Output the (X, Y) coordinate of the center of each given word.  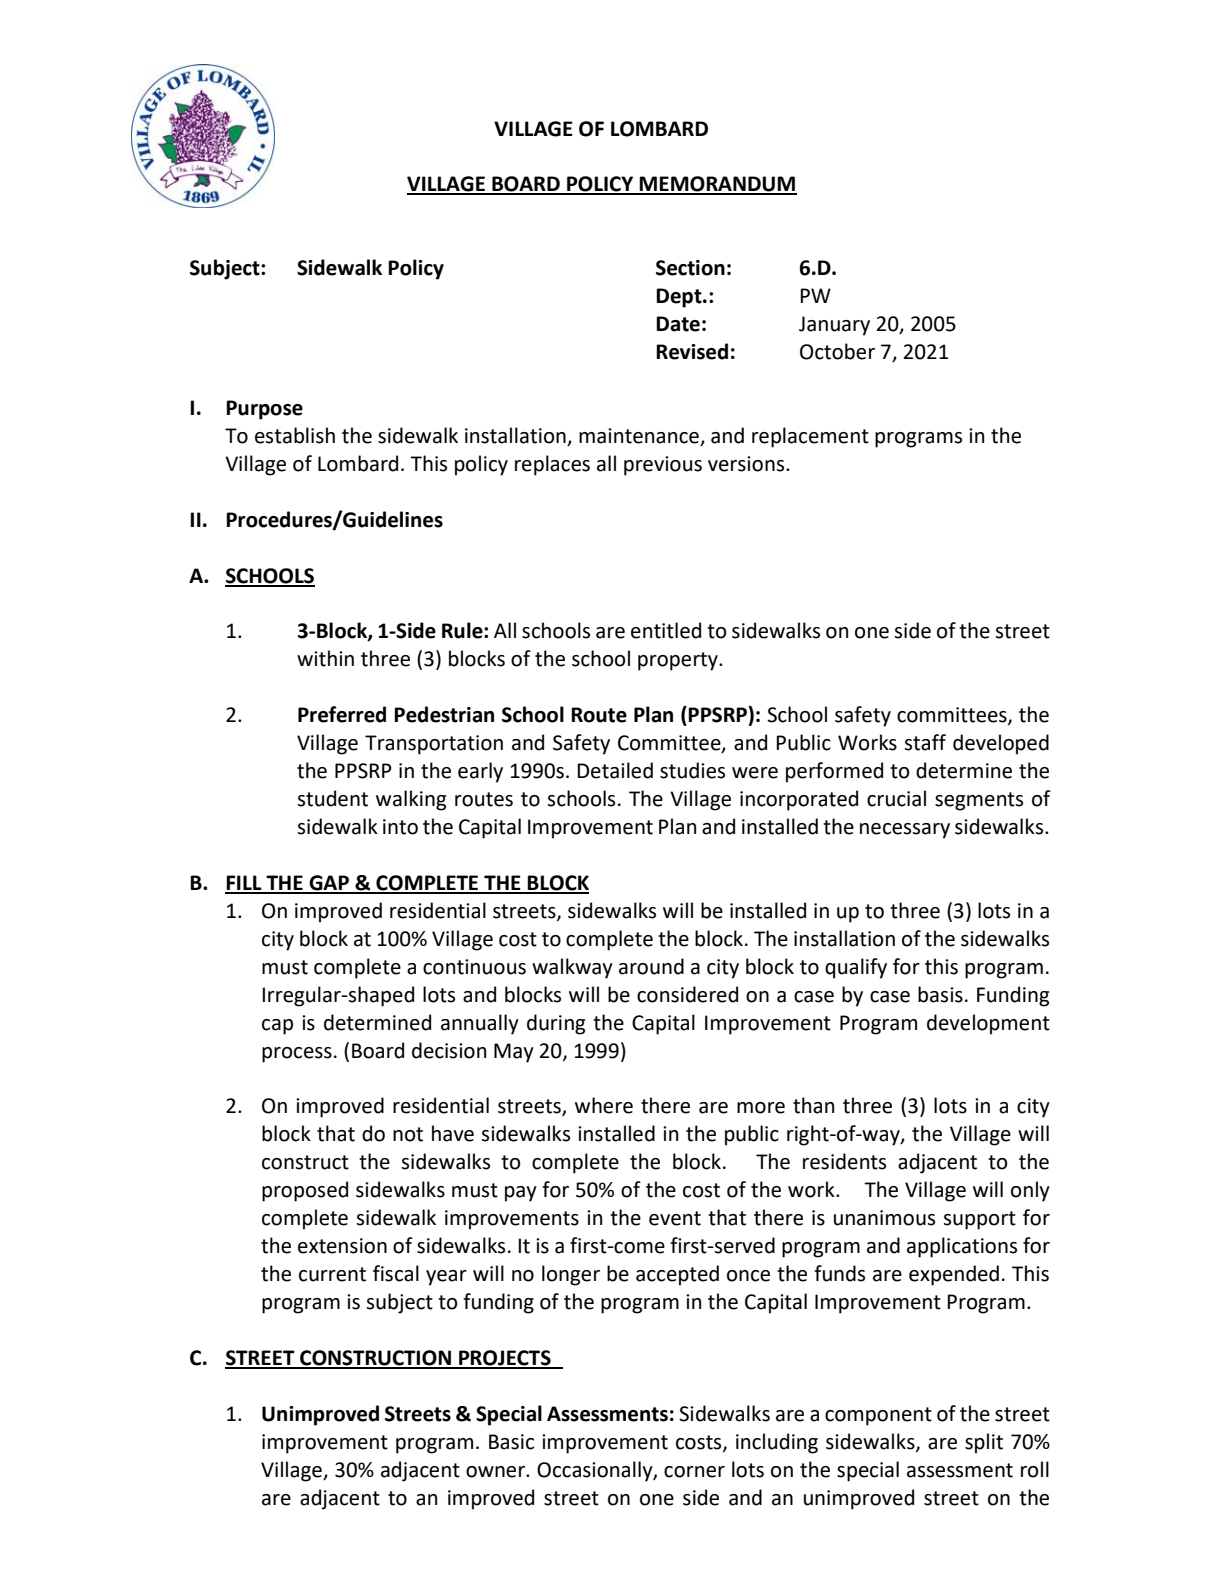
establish (295, 435)
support (979, 1220)
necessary (905, 831)
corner (694, 1472)
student (332, 798)
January (834, 326)
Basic (511, 1442)
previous (663, 466)
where (604, 1105)
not (408, 1134)
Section (690, 268)
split (984, 1443)
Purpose (264, 410)
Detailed (615, 770)
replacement (810, 437)
